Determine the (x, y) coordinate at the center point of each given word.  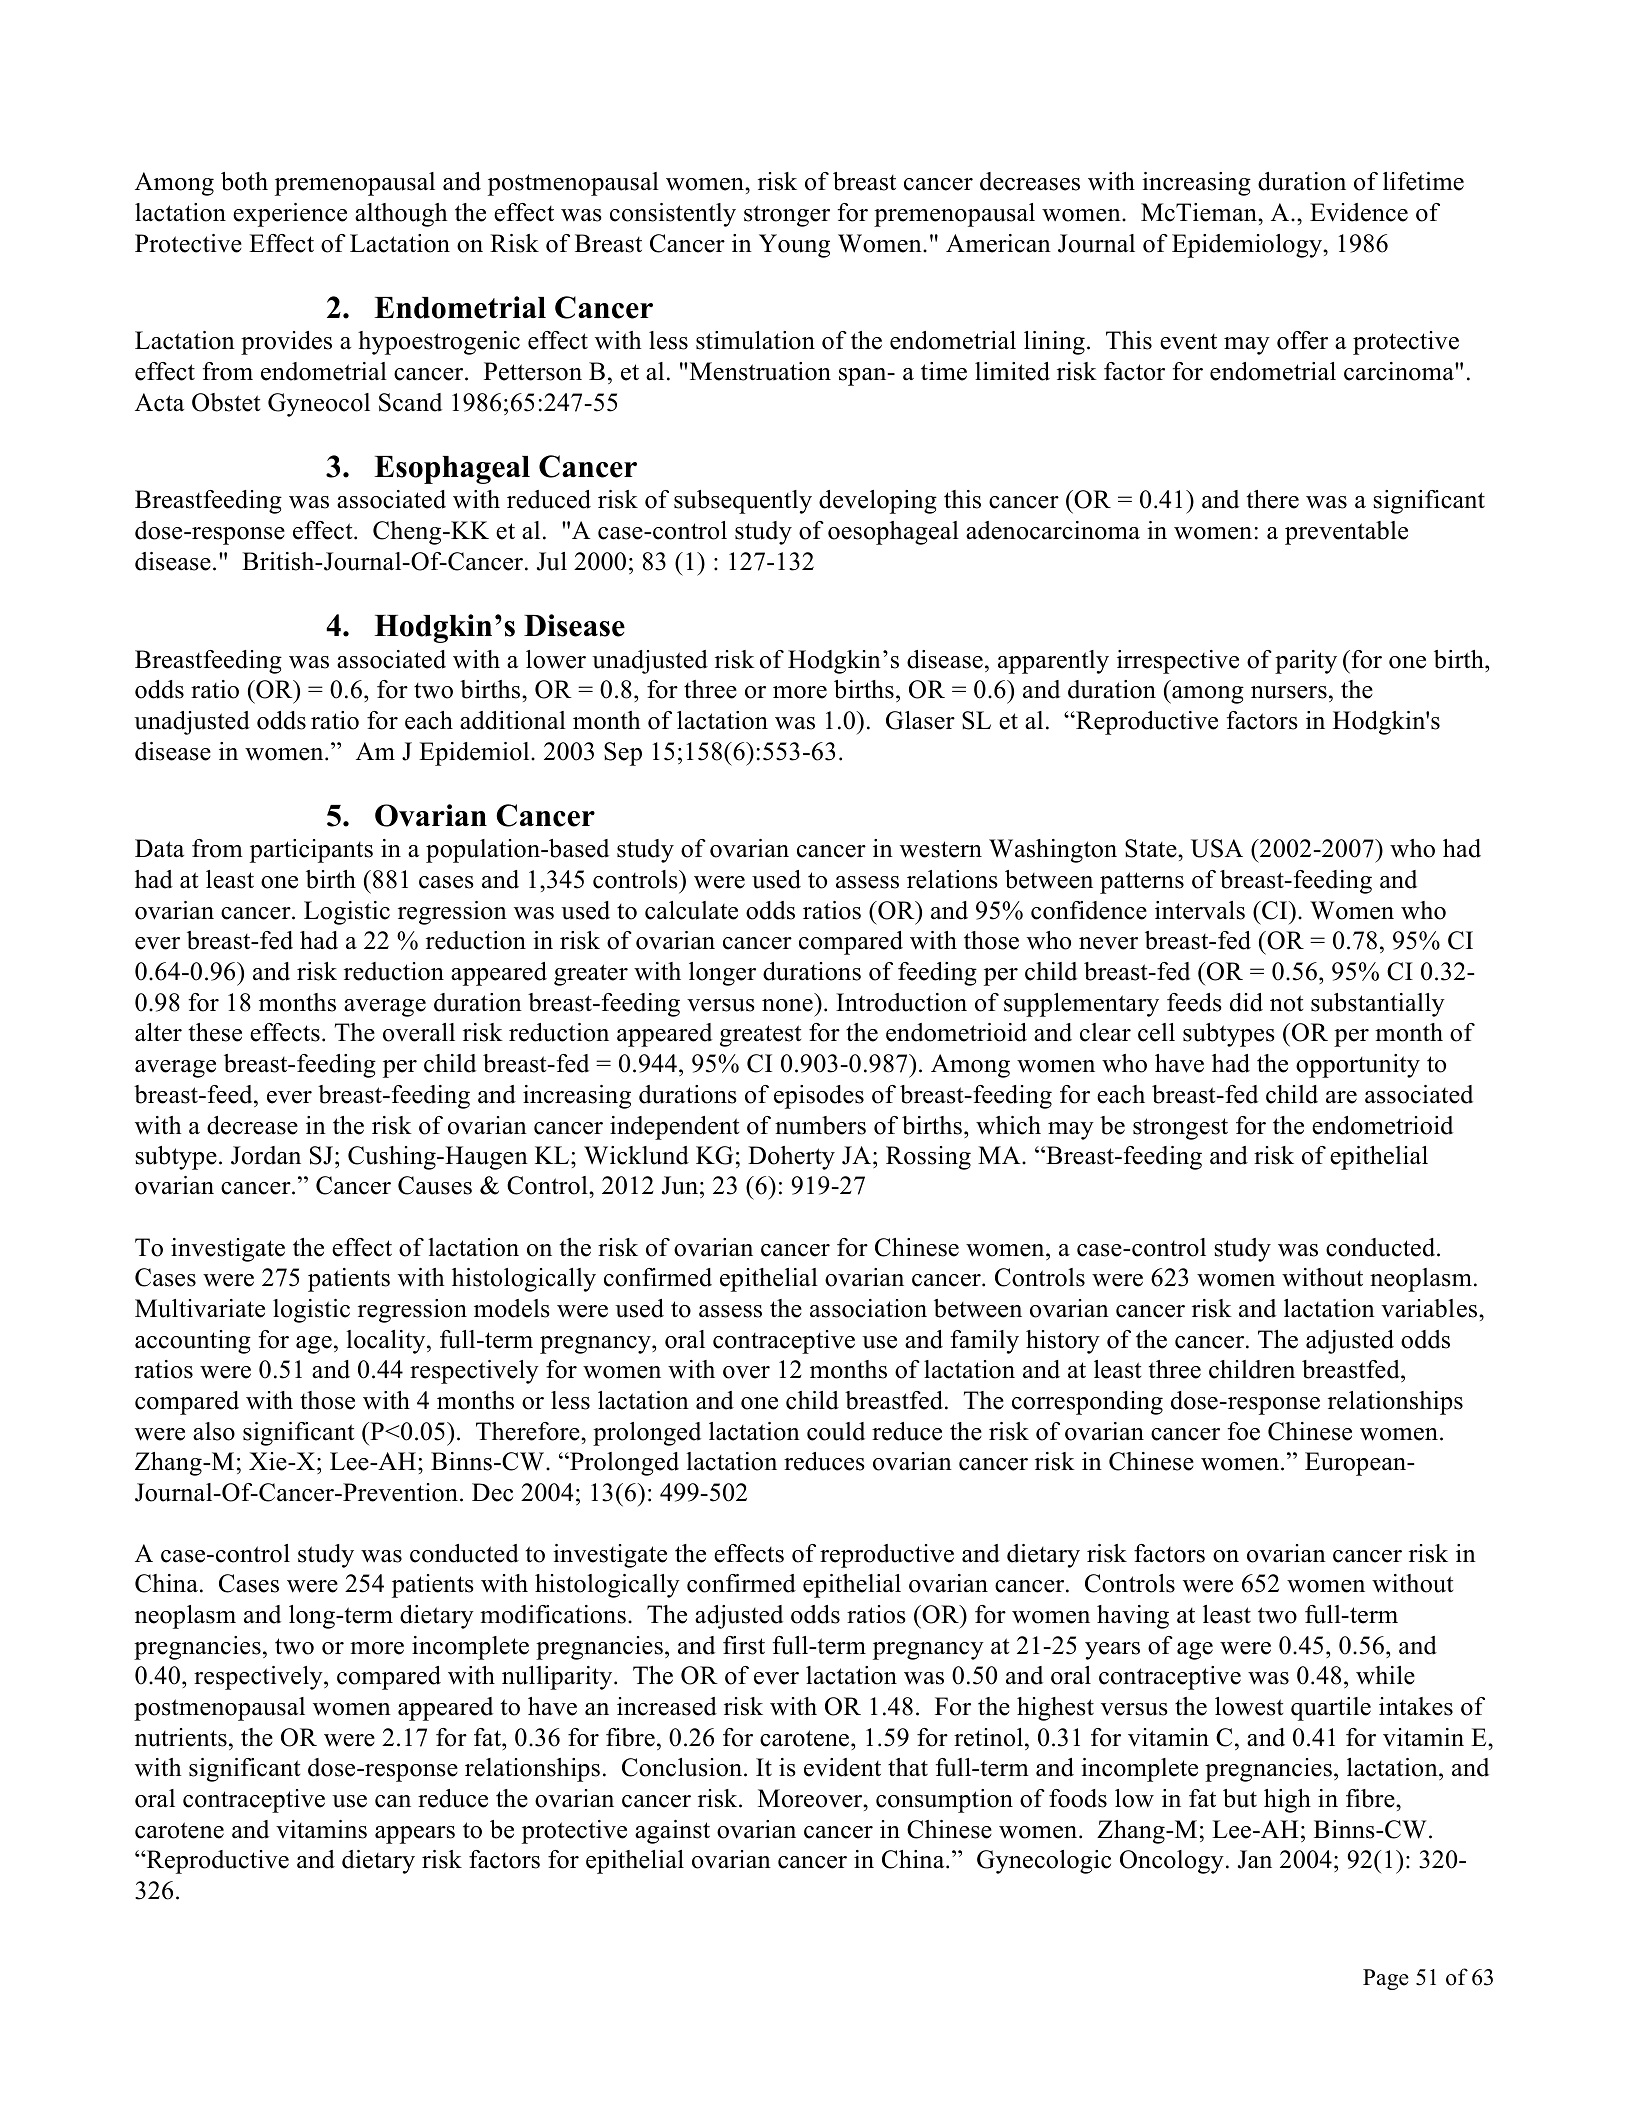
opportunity (1358, 1066)
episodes (819, 1097)
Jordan (266, 1155)
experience (290, 215)
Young (794, 246)
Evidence (1359, 212)
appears (415, 1835)
